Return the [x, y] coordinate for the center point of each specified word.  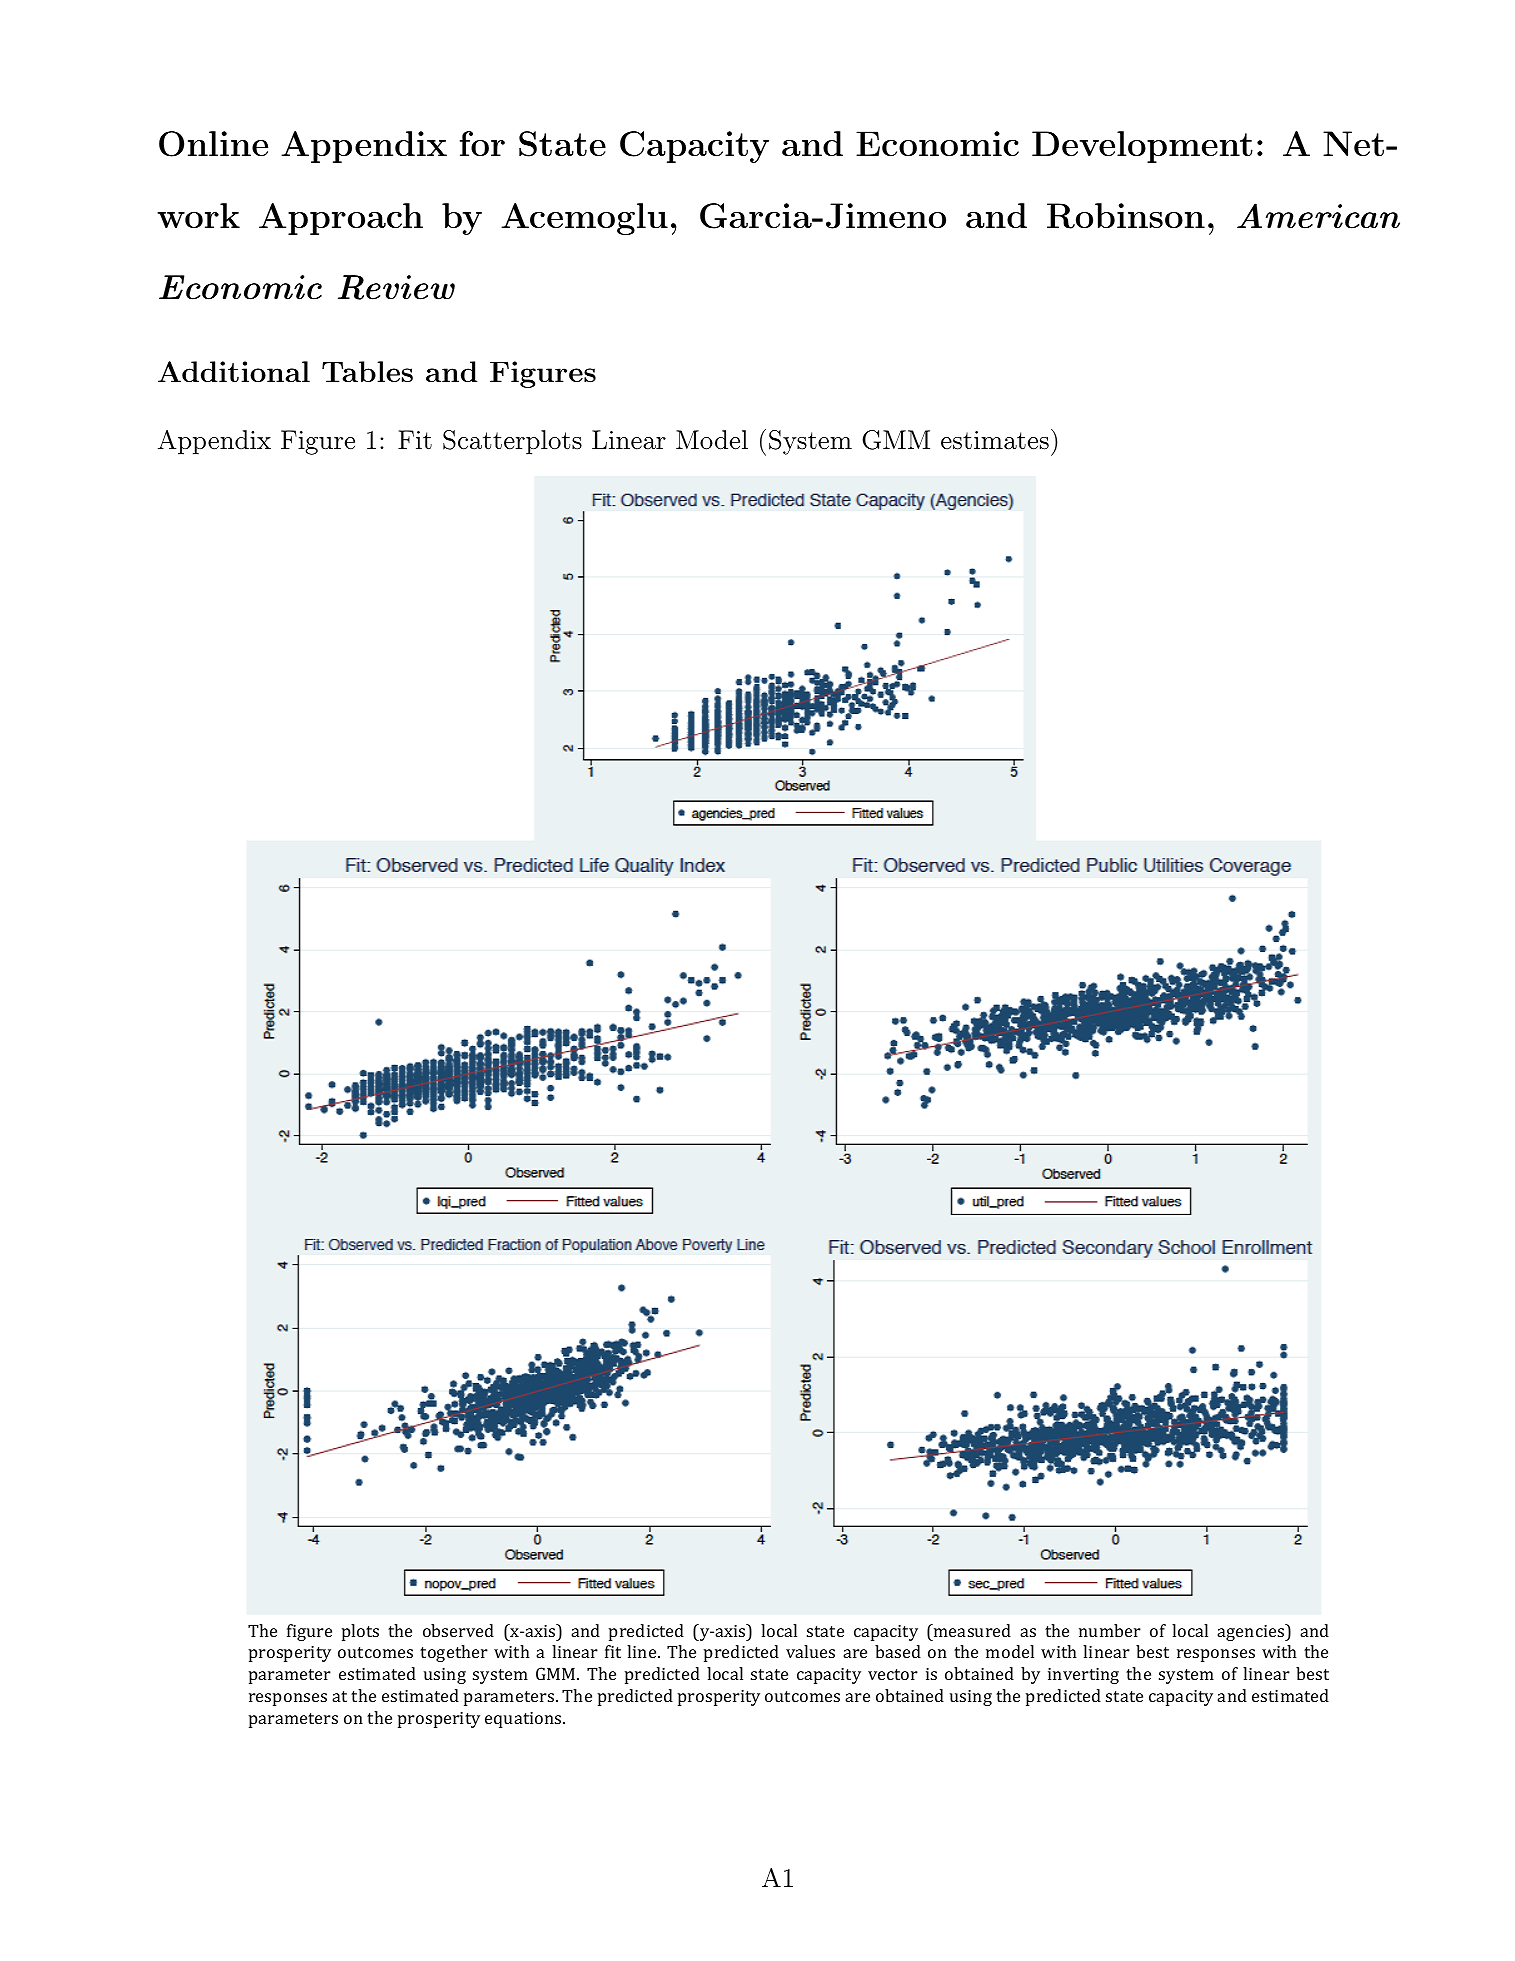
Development [1142, 147]
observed [458, 1630]
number [1110, 1630]
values [810, 1651]
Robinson [1126, 216]
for [482, 143]
